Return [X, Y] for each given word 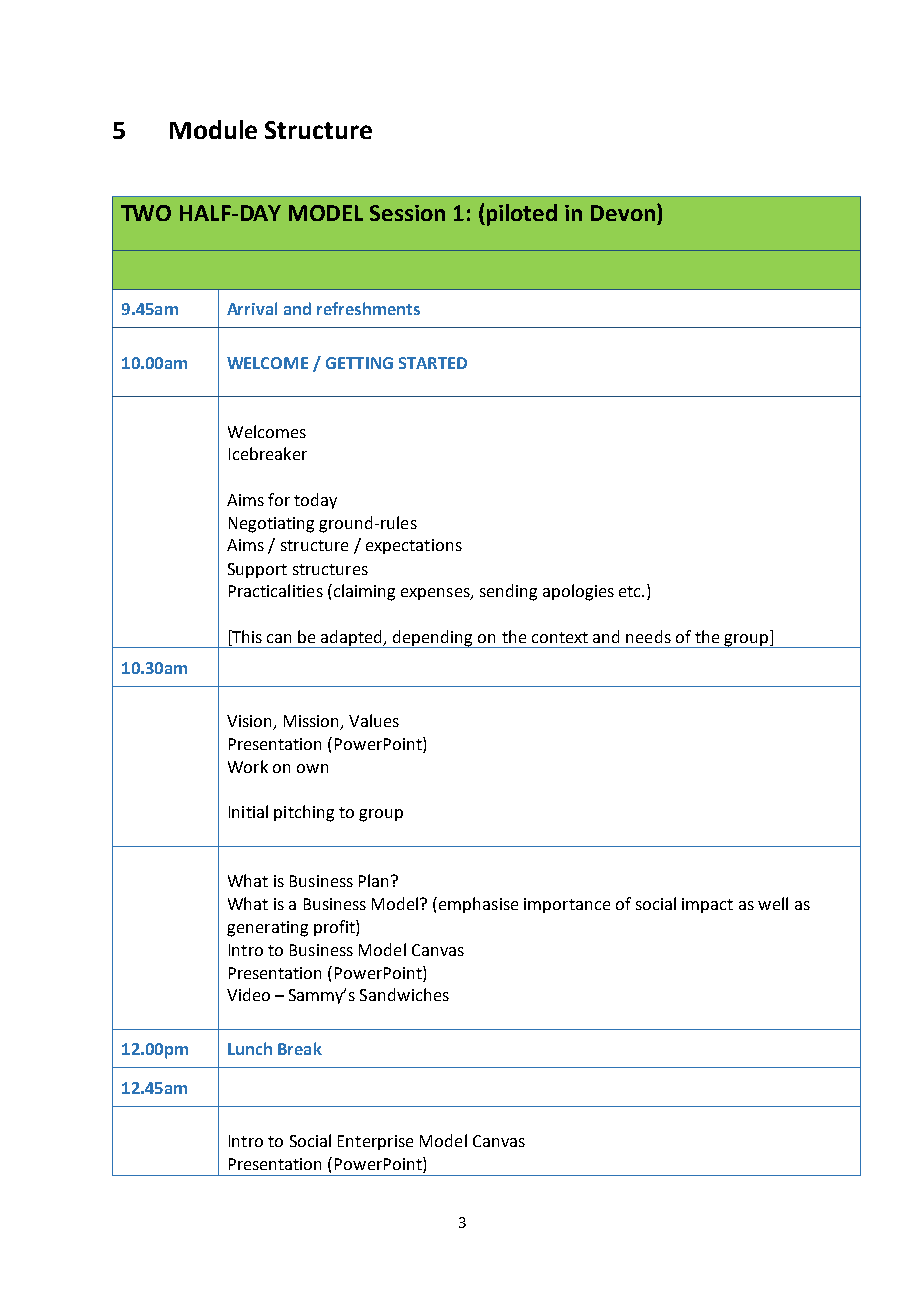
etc [631, 591]
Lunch [250, 1048]
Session [407, 213]
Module [213, 129]
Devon [623, 213]
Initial [248, 811]
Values [374, 720]
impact [707, 905]
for [279, 499]
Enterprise [375, 1142]
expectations [414, 546]
